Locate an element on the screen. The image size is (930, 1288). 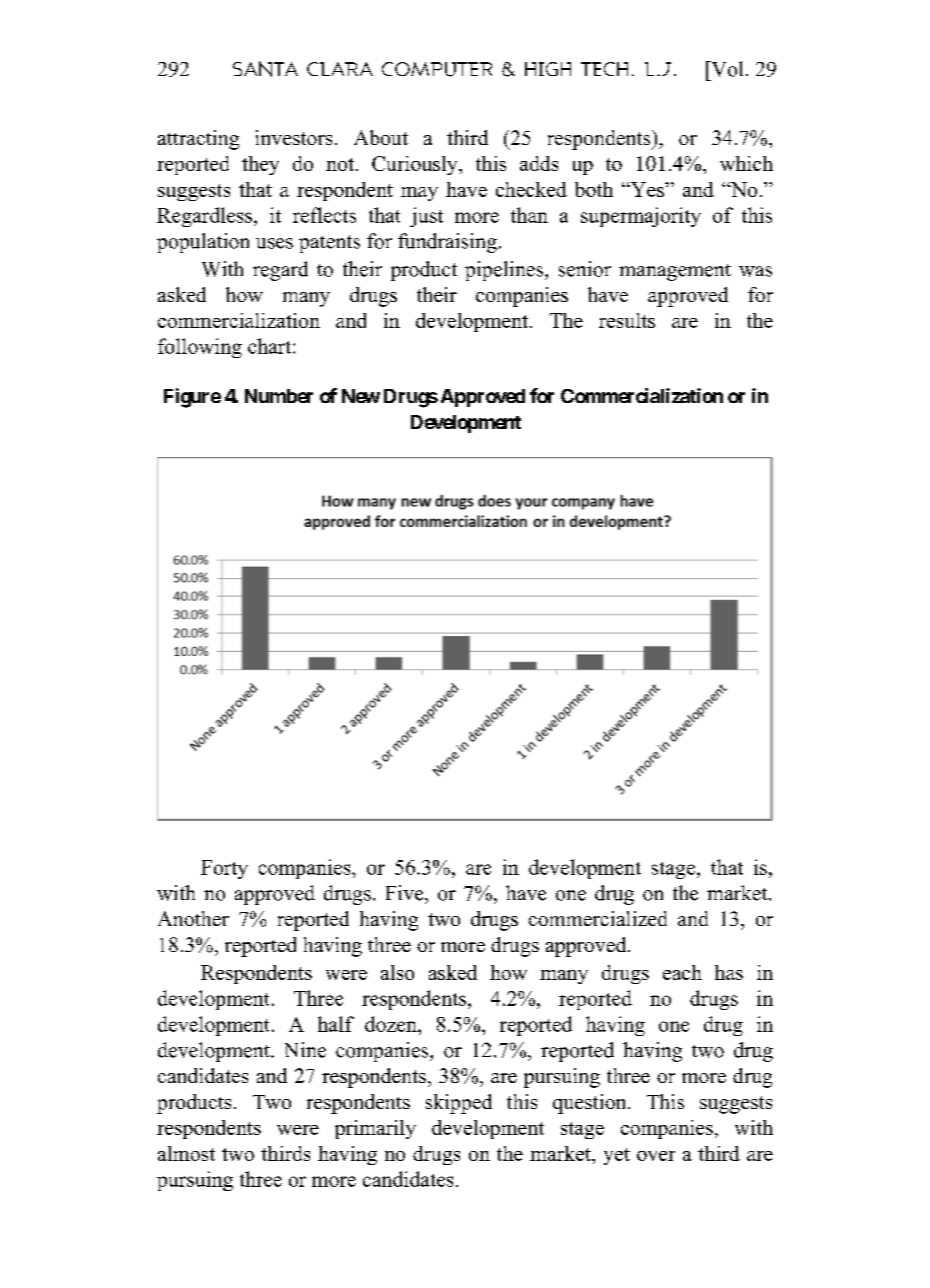
Number is located at coordinates (279, 396).
